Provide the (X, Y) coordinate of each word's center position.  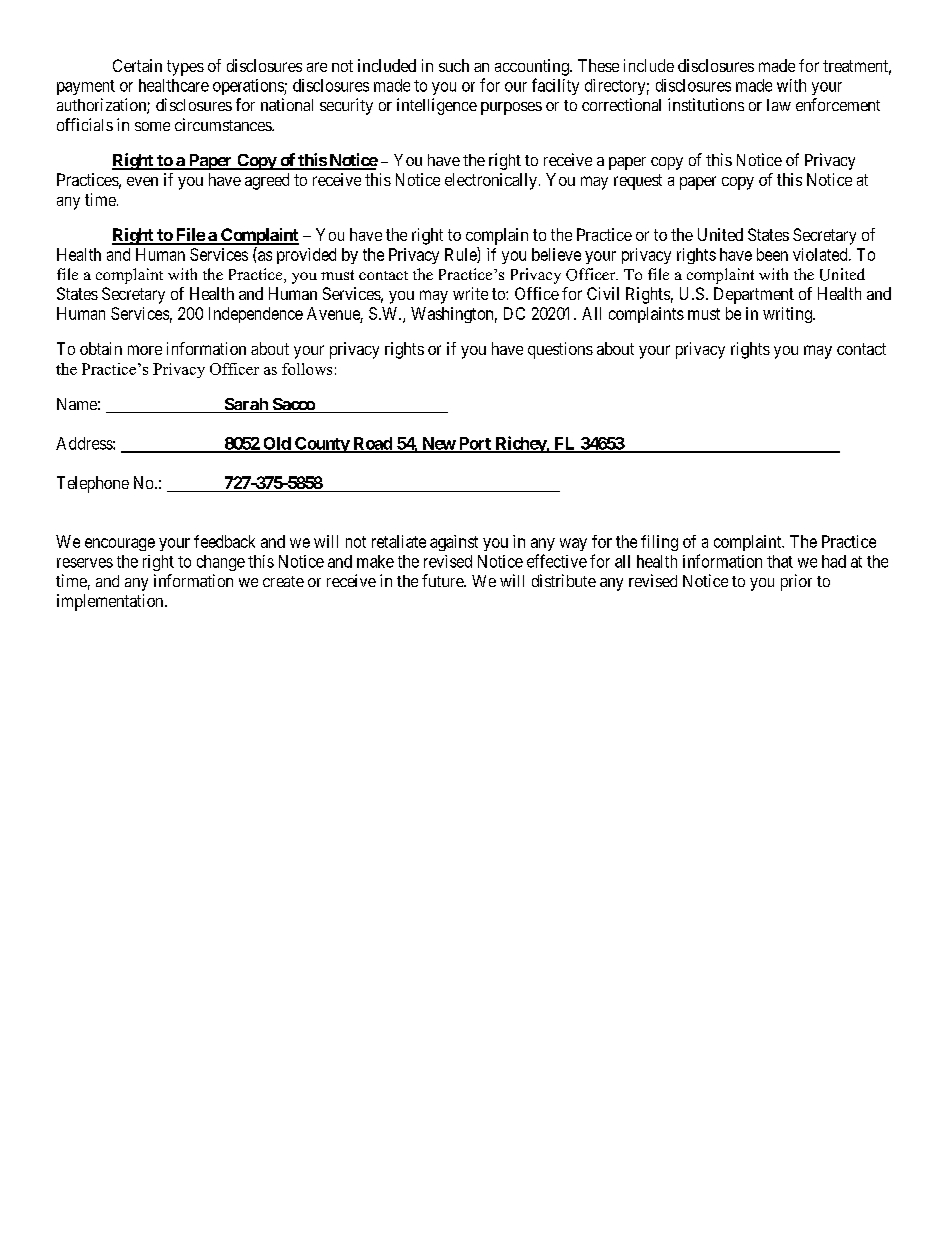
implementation (111, 602)
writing (788, 315)
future (443, 580)
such (454, 65)
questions (560, 350)
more (145, 350)
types (185, 68)
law (779, 105)
